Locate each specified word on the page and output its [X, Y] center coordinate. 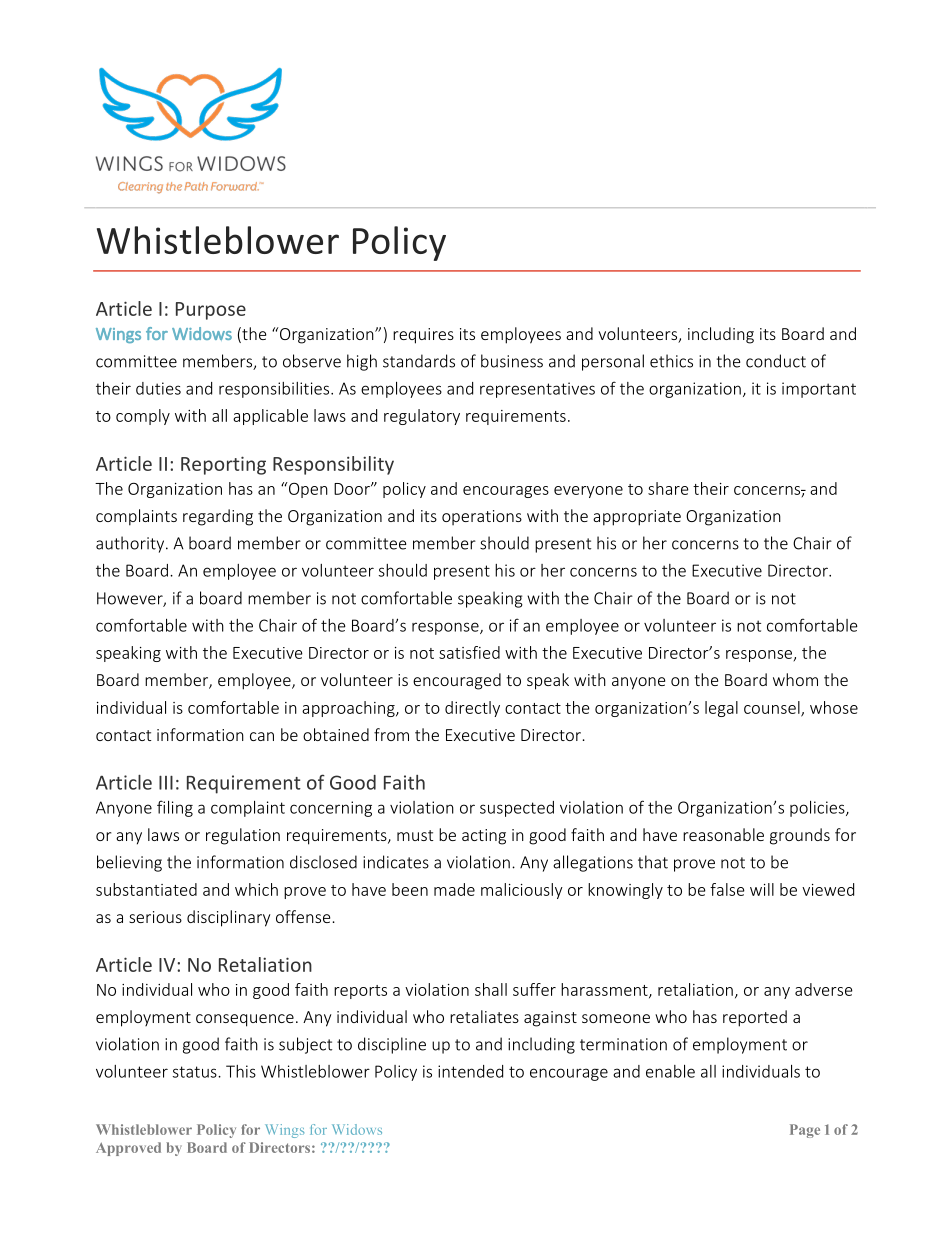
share [668, 488]
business [512, 361]
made [454, 889]
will [762, 889]
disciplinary [228, 918]
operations [482, 517]
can [262, 736]
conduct [776, 361]
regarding [218, 517]
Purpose [211, 311]
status [196, 1072]
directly [472, 709]
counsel [773, 708]
